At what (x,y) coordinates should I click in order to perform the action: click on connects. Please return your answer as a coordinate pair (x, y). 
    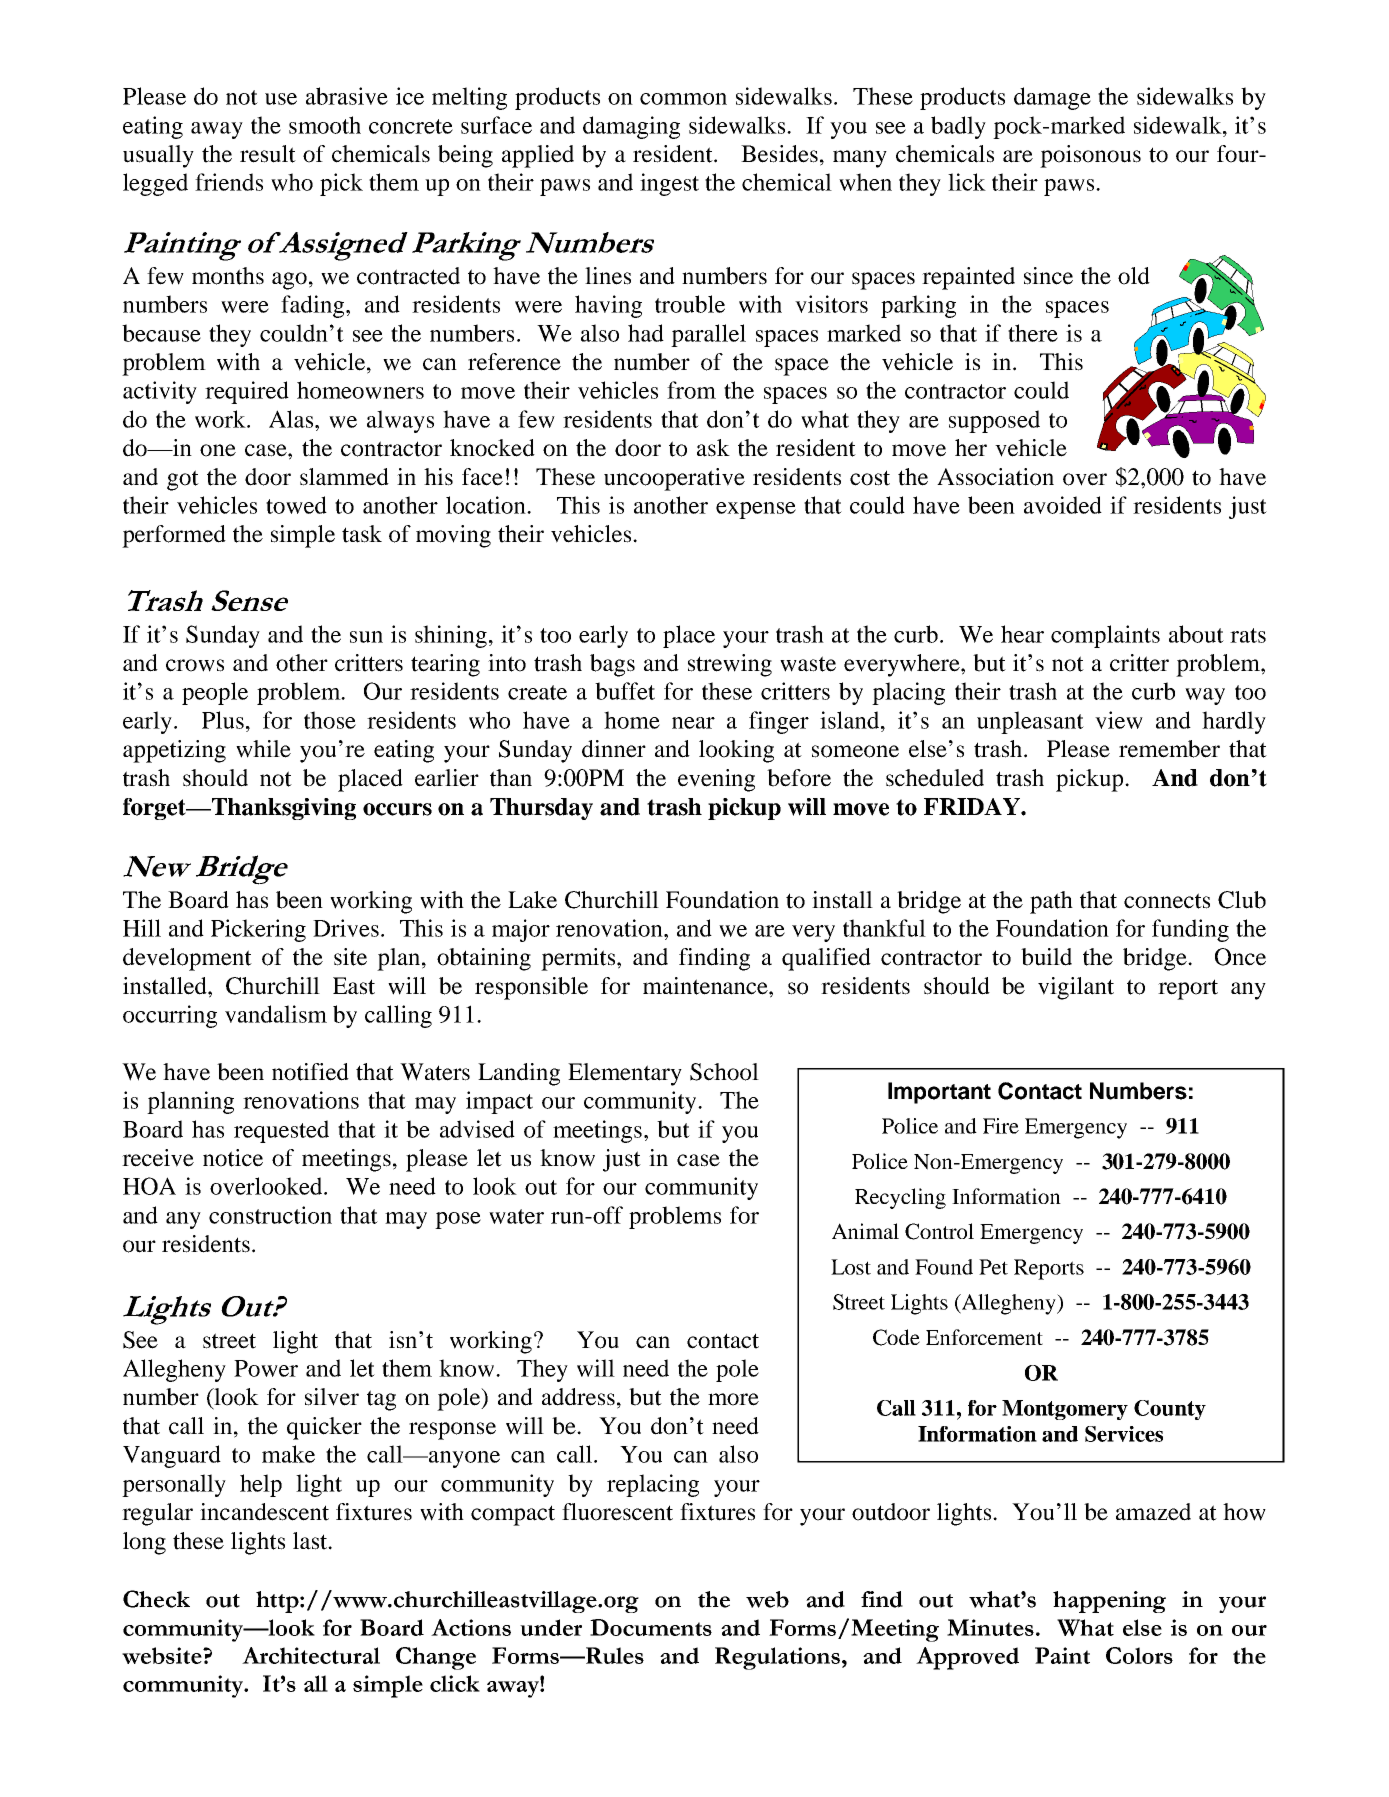
    Looking at the image, I should click on (1167, 901).
